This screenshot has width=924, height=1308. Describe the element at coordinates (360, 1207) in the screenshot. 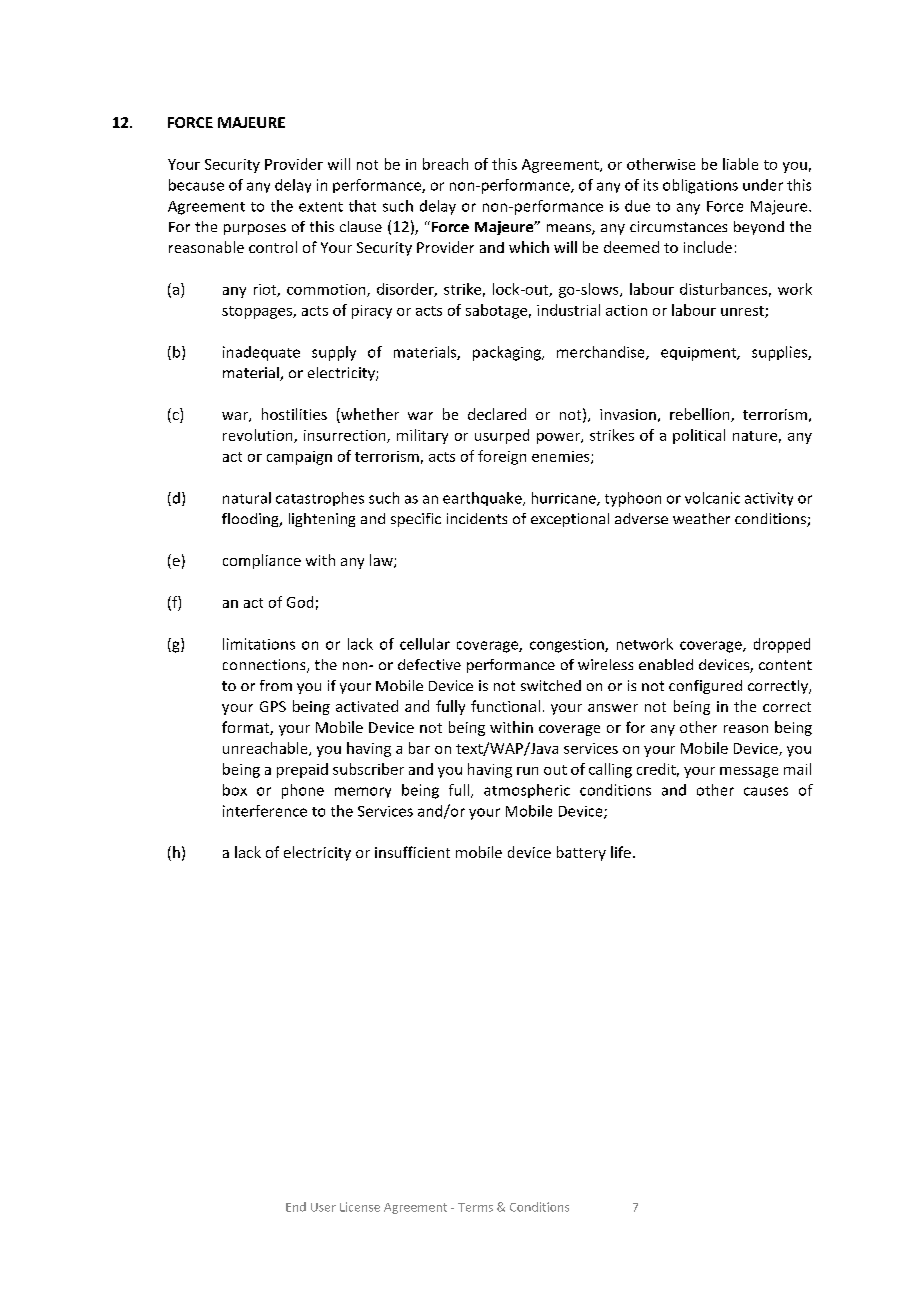

I see `License` at that location.
